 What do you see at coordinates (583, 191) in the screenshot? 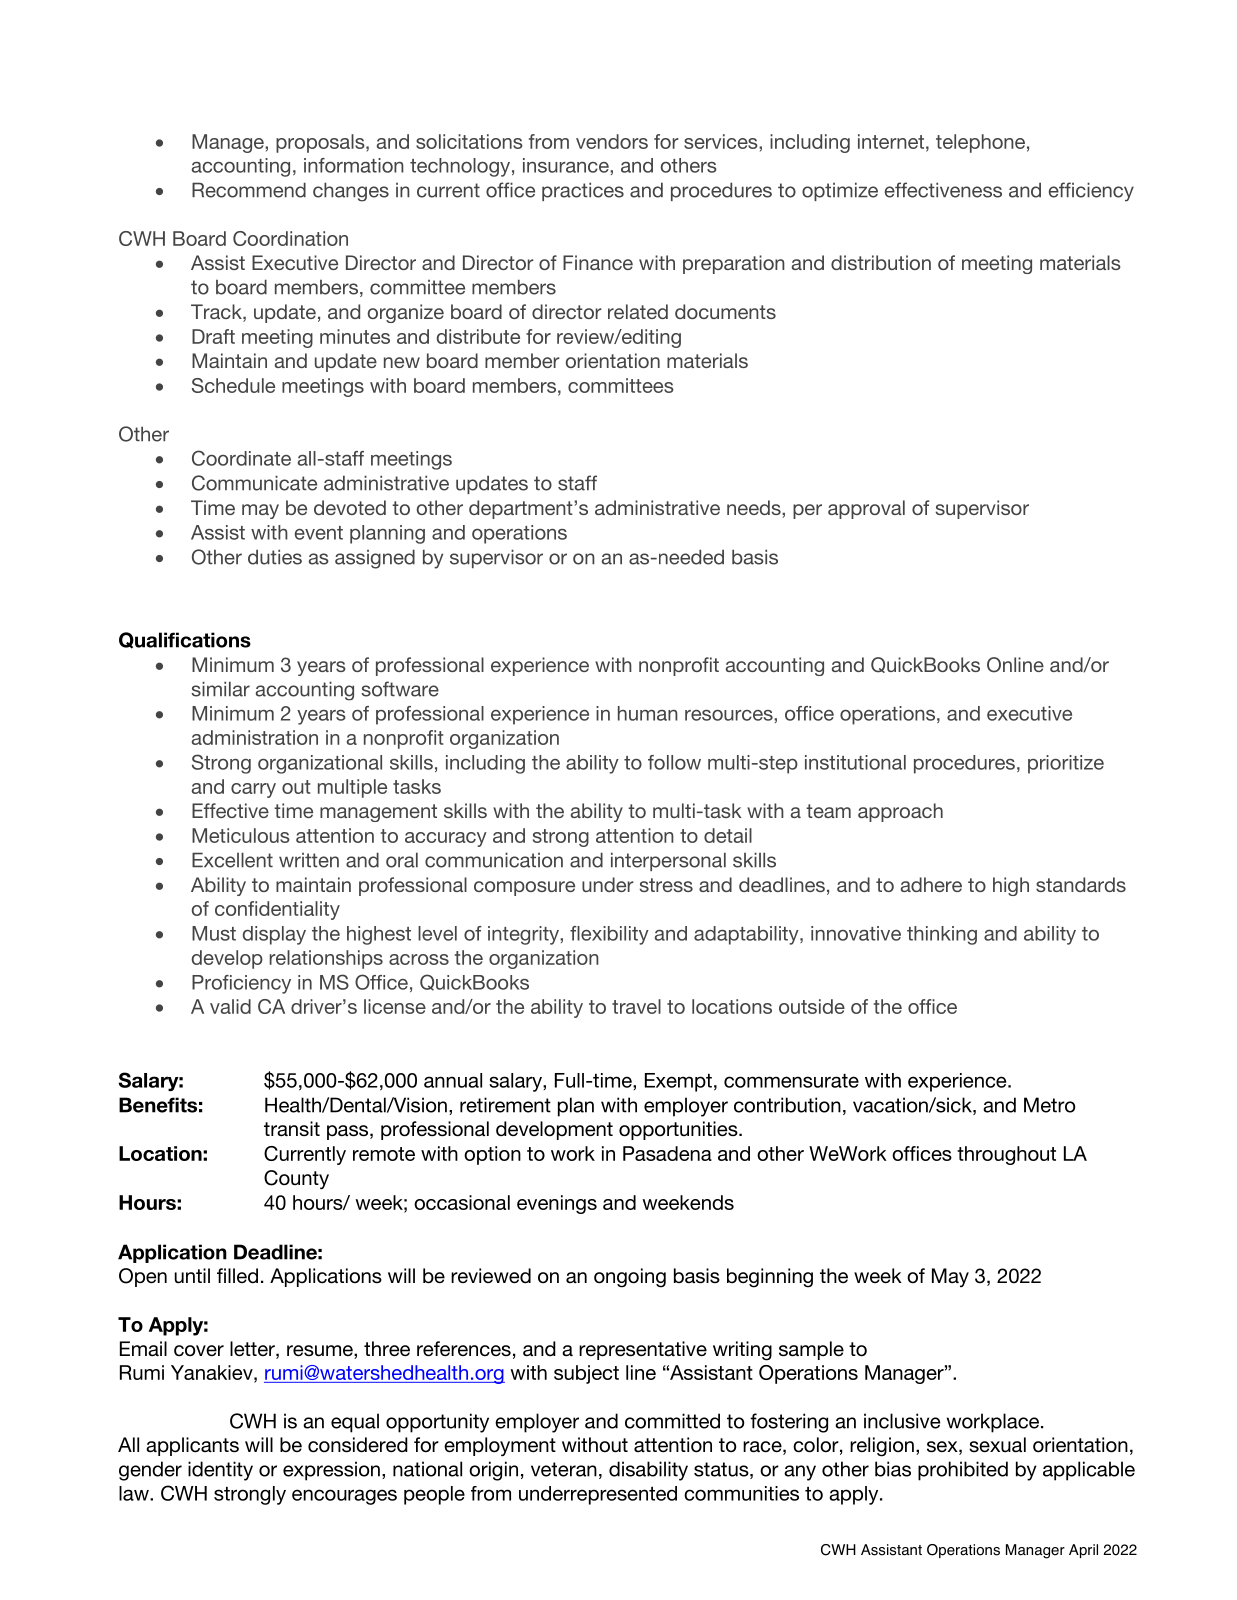
I see `practices` at bounding box center [583, 191].
